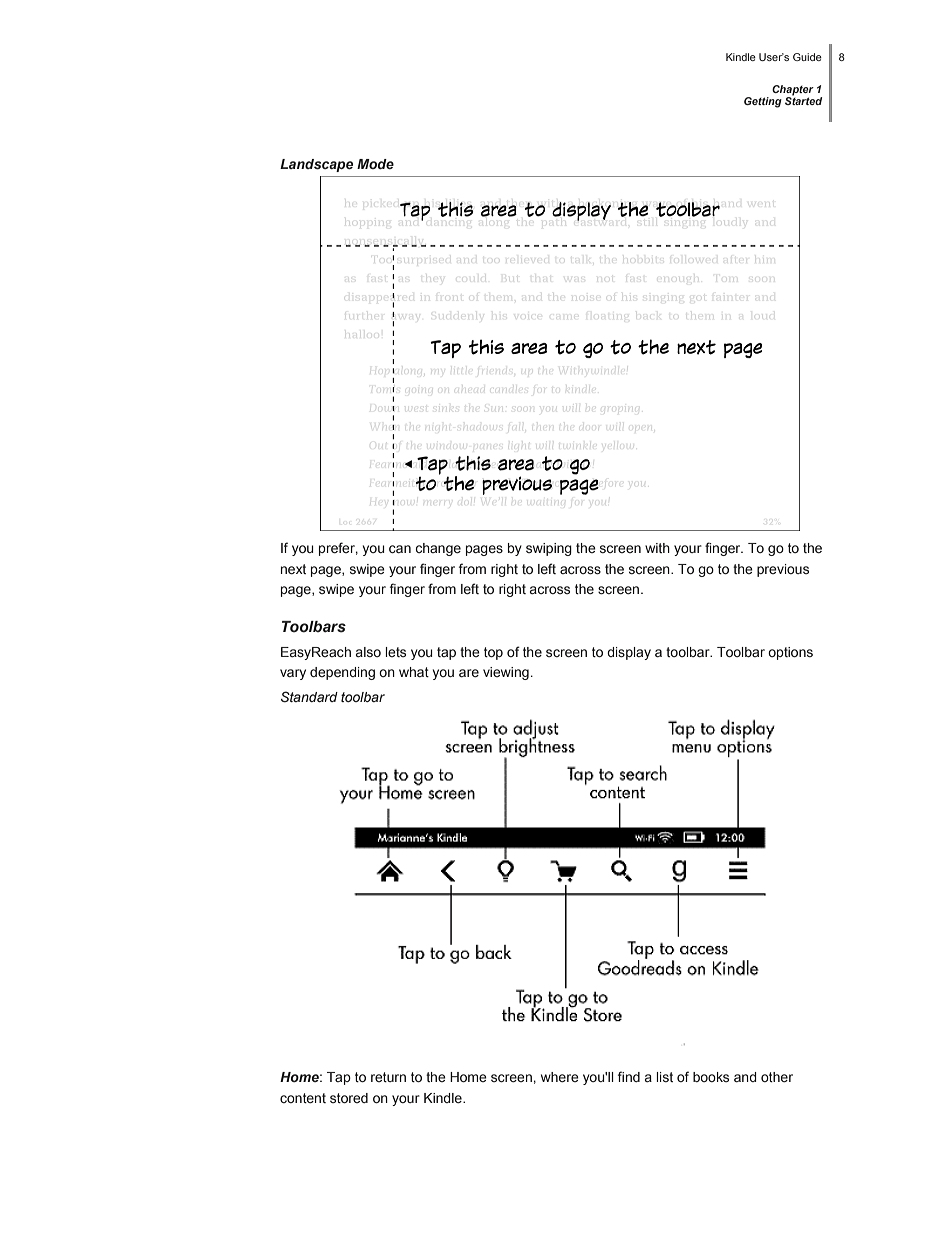 The height and width of the screenshot is (1233, 952). What do you see at coordinates (375, 164) in the screenshot?
I see `Mode` at bounding box center [375, 164].
